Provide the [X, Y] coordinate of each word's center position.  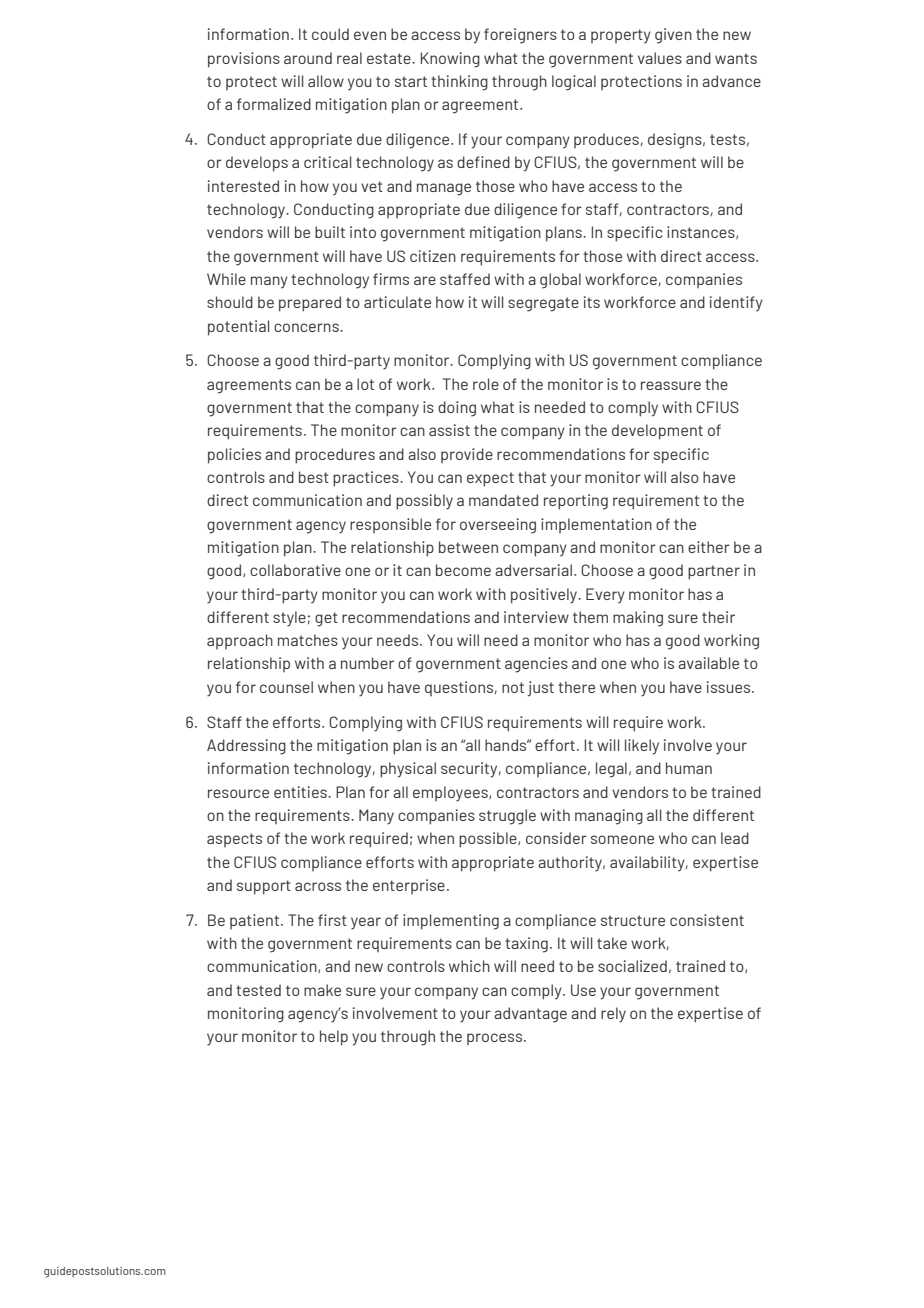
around [308, 58]
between [468, 547]
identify [736, 304]
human [689, 768]
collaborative [295, 570]
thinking [459, 83]
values [660, 58]
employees [451, 794]
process [496, 1039]
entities [301, 792]
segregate [543, 304]
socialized [632, 966]
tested [258, 990]
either [709, 547]
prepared [310, 304]
